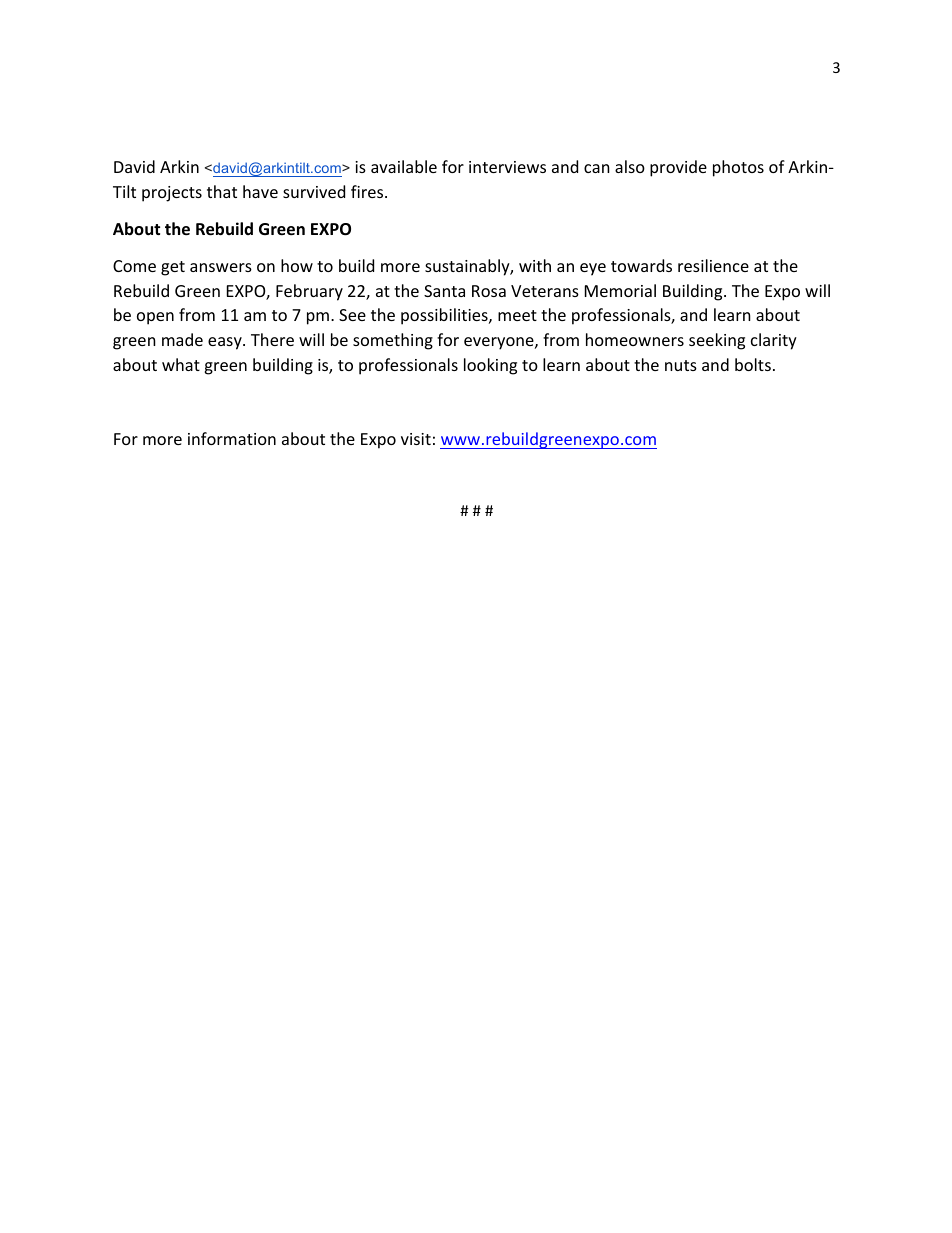  What do you see at coordinates (232, 438) in the screenshot?
I see `information` at bounding box center [232, 438].
